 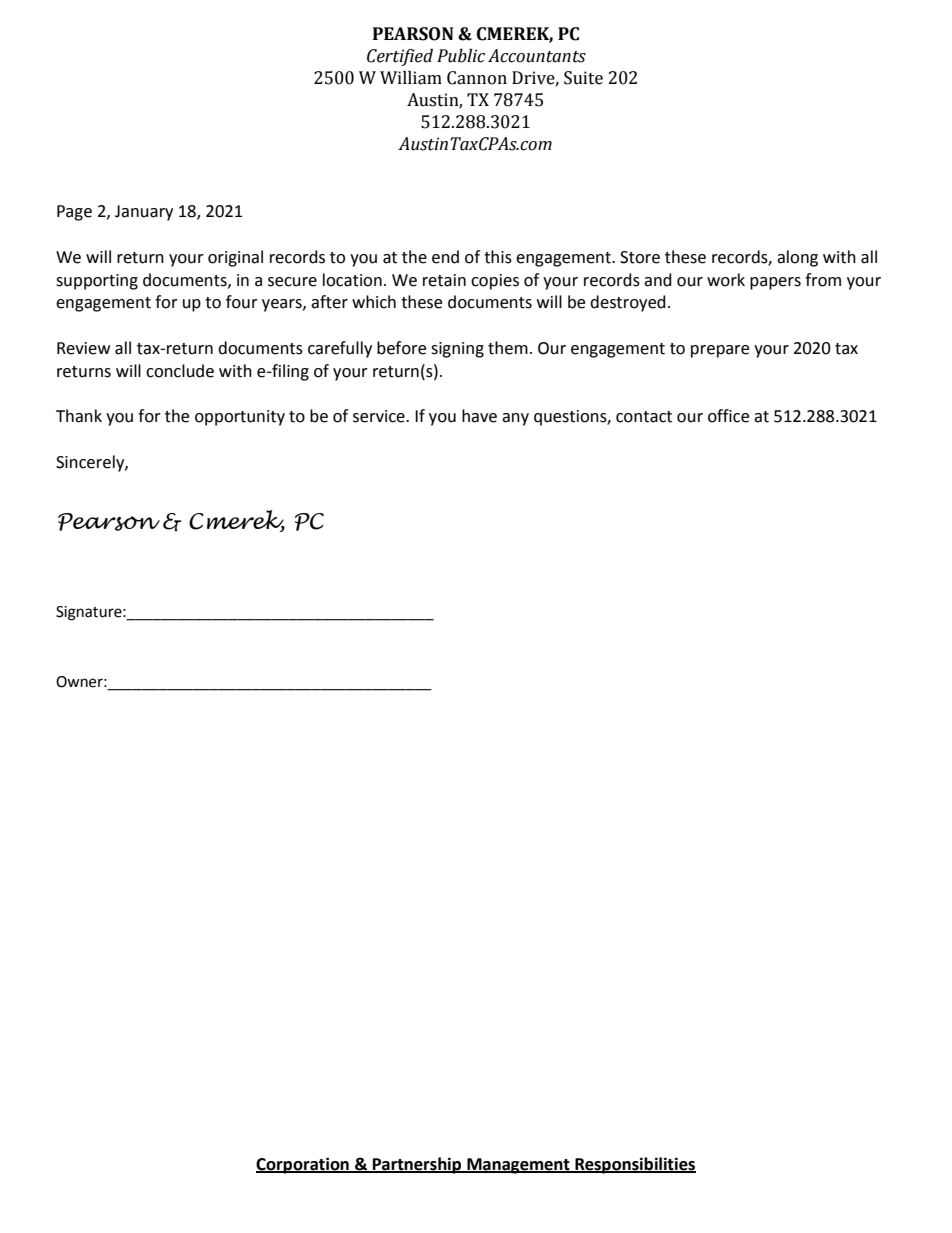 What do you see at coordinates (240, 418) in the screenshot?
I see `opportunity` at bounding box center [240, 418].
